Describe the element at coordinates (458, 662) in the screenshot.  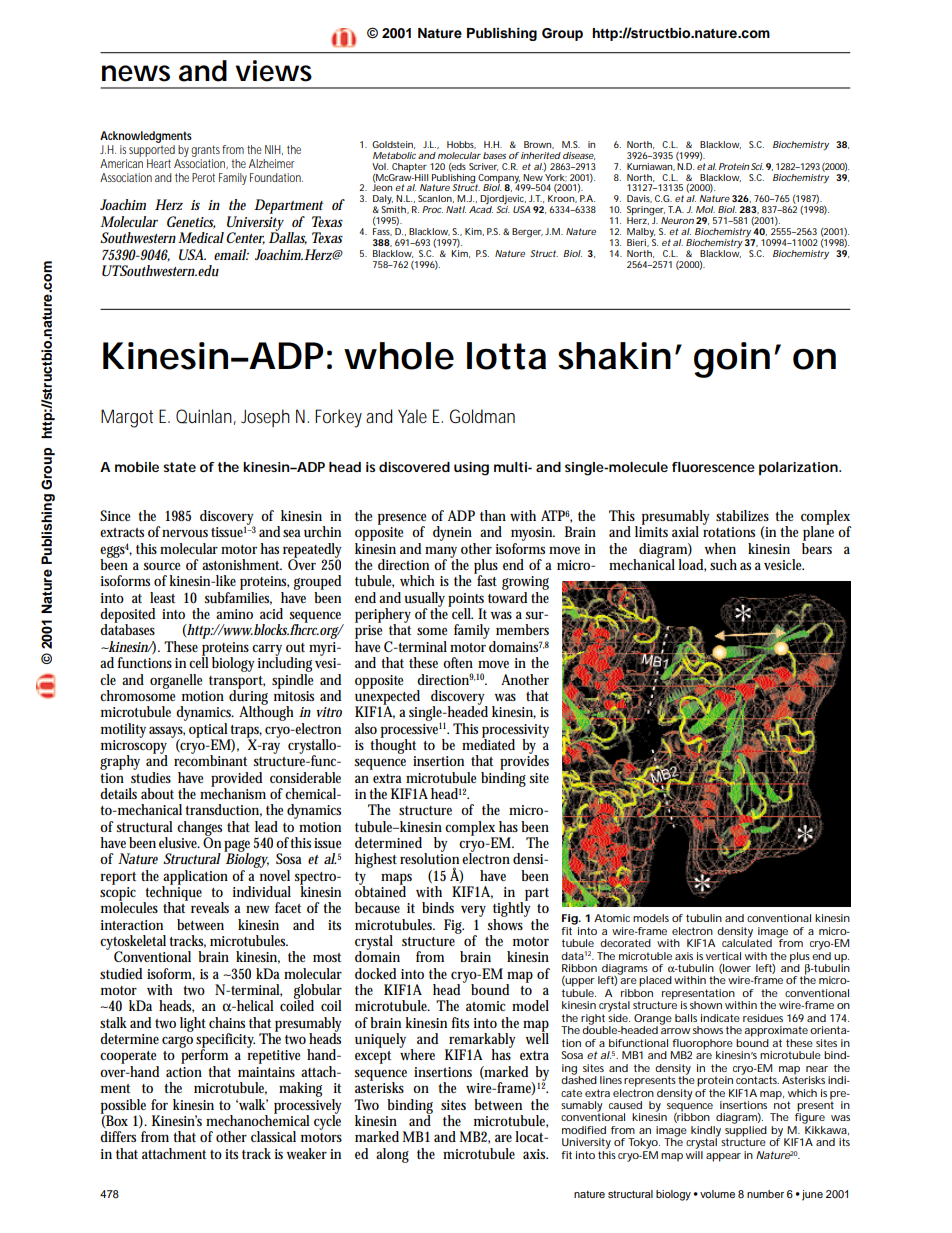
I see `often` at that location.
